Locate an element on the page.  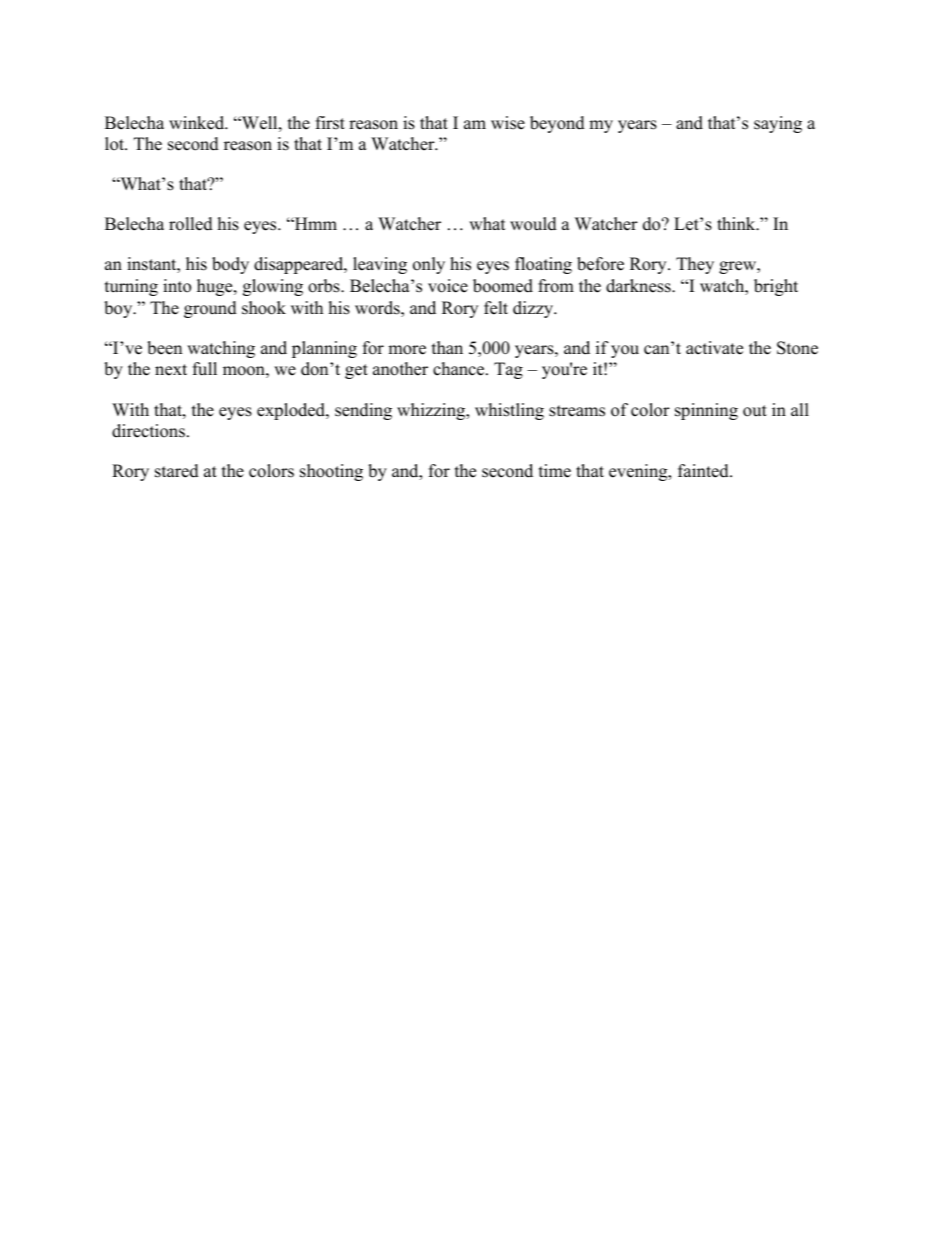
stared is located at coordinates (177, 471).
